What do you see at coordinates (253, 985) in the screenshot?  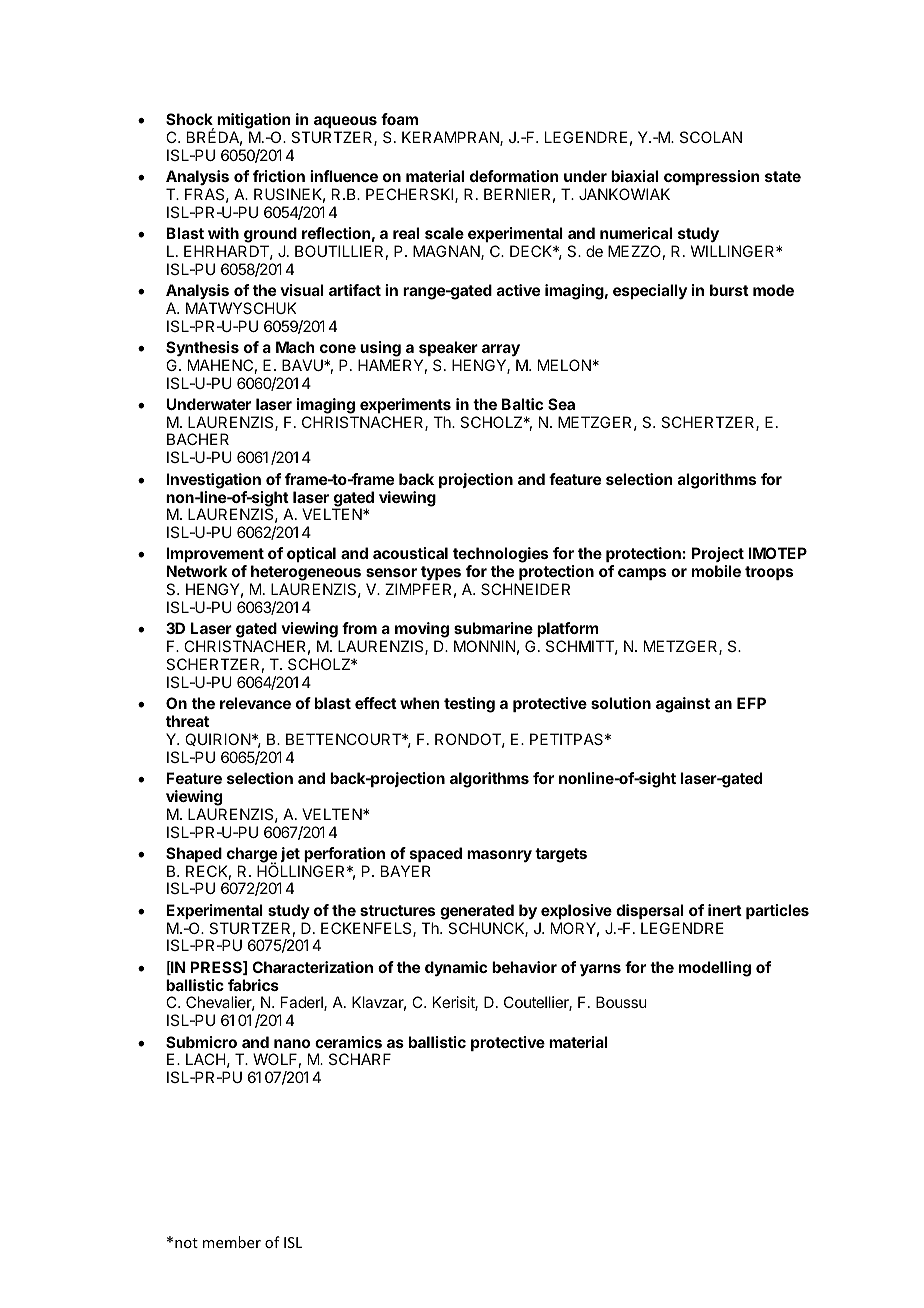 I see `fabrics` at bounding box center [253, 985].
